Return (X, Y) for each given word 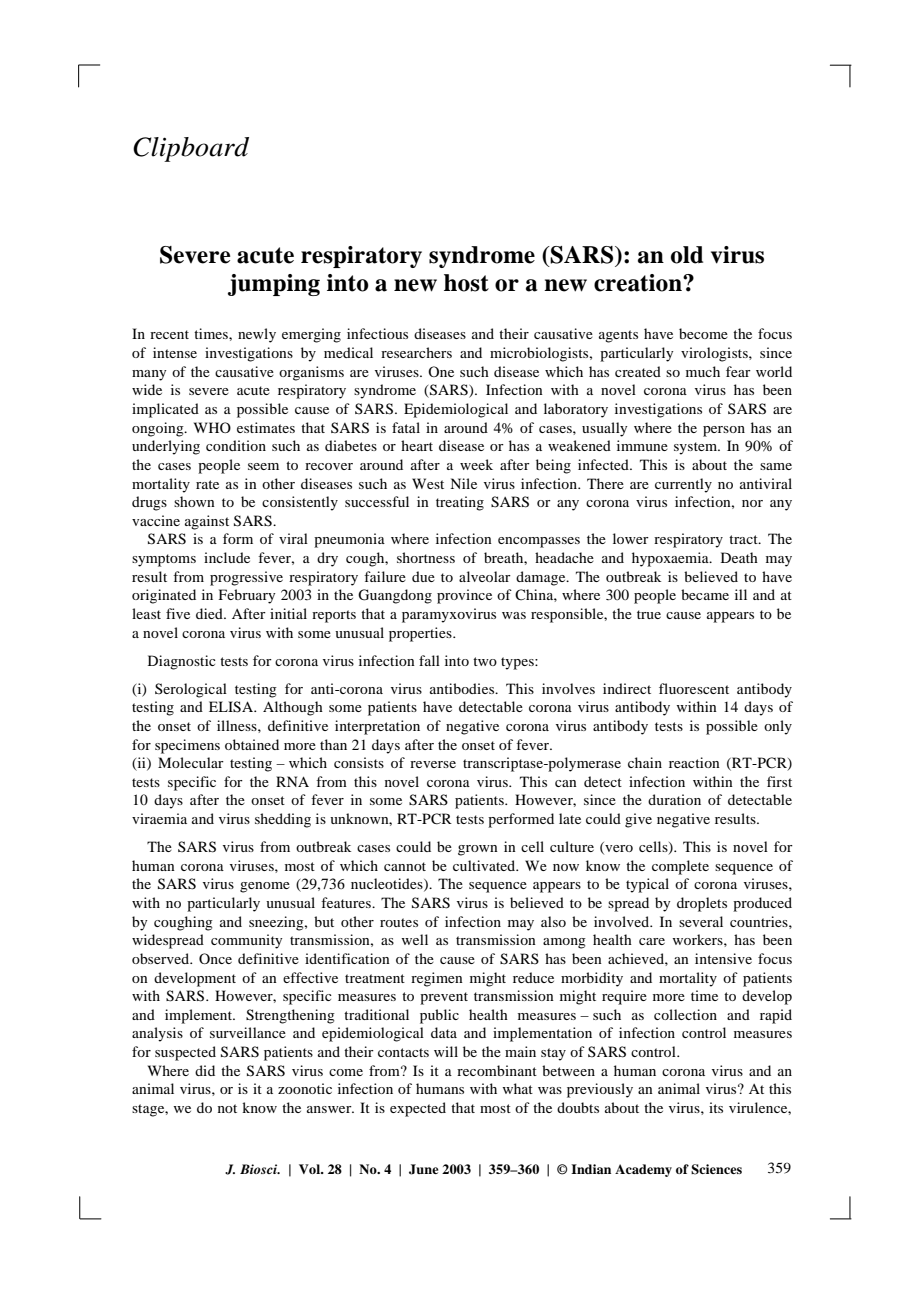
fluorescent (694, 688)
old (687, 255)
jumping (274, 285)
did (205, 1070)
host (466, 283)
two (485, 661)
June (424, 1169)
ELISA (232, 707)
